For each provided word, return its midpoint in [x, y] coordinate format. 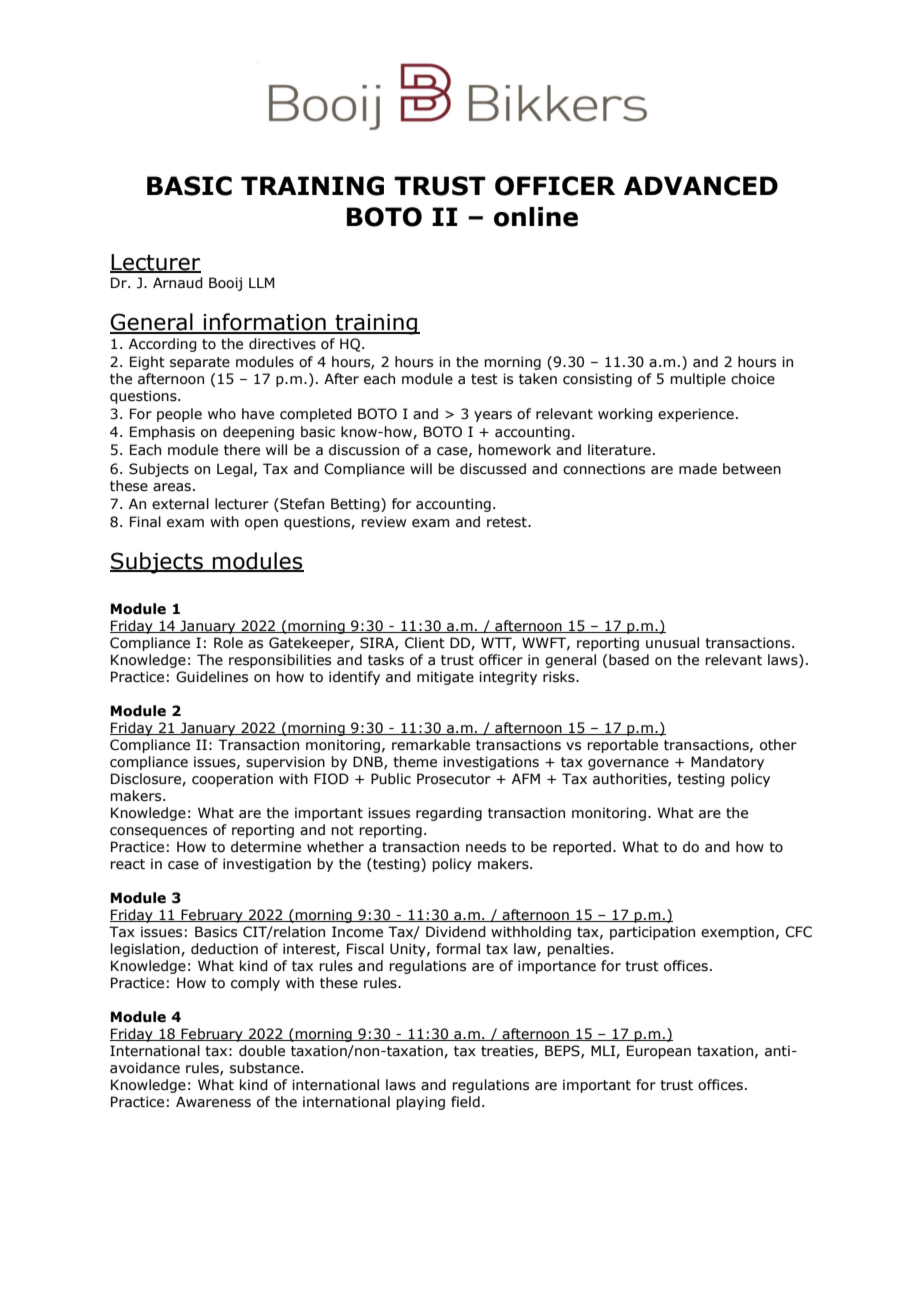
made [698, 469]
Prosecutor [454, 779]
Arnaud [178, 283]
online [536, 217]
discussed [493, 469]
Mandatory [727, 763]
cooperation [232, 780]
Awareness [213, 1102]
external [180, 504]
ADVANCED [701, 186]
